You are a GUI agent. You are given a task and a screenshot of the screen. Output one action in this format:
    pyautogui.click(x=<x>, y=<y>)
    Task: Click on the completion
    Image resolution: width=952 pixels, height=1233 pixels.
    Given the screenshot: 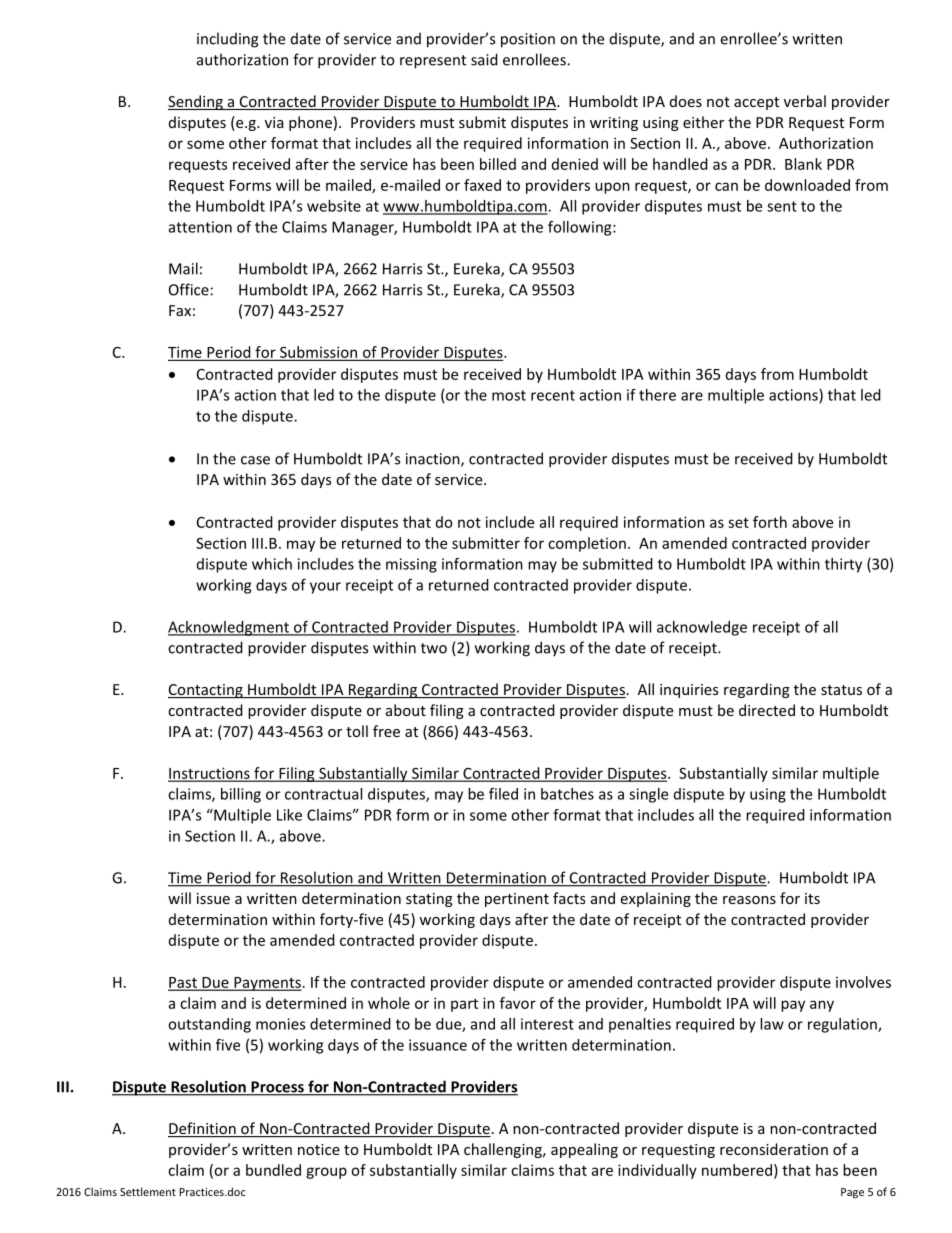 What is the action you would take?
    pyautogui.click(x=587, y=544)
